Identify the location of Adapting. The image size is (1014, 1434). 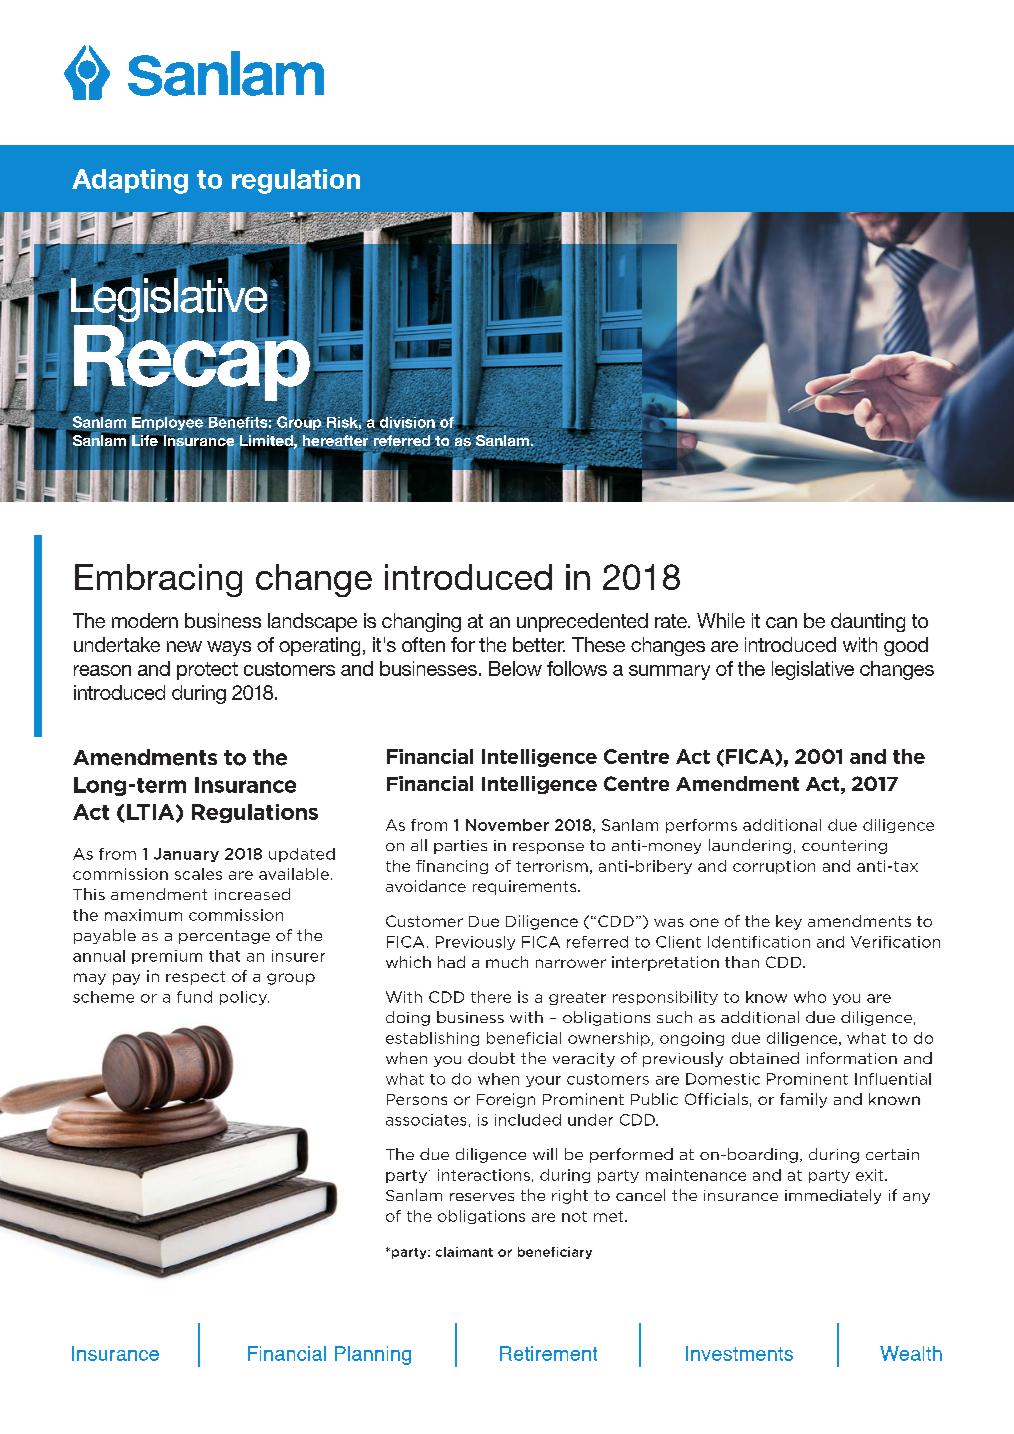
(130, 181).
